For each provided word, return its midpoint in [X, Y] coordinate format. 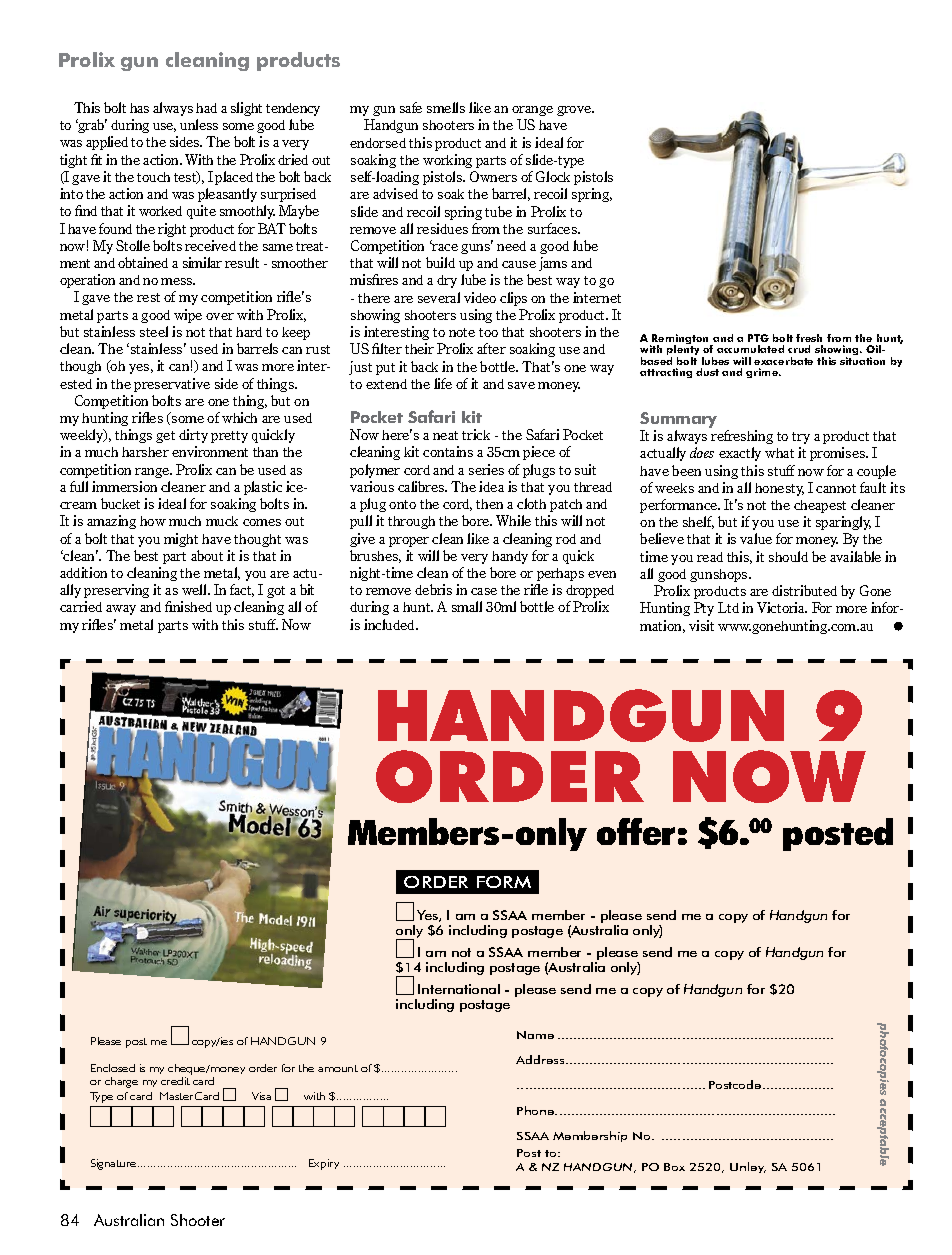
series [486, 469]
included [390, 624]
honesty [779, 489]
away [121, 610]
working [447, 161]
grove [575, 111]
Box [674, 1167]
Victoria [782, 607]
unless [199, 124]
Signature [115, 1164]
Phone [537, 1110]
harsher [145, 452]
